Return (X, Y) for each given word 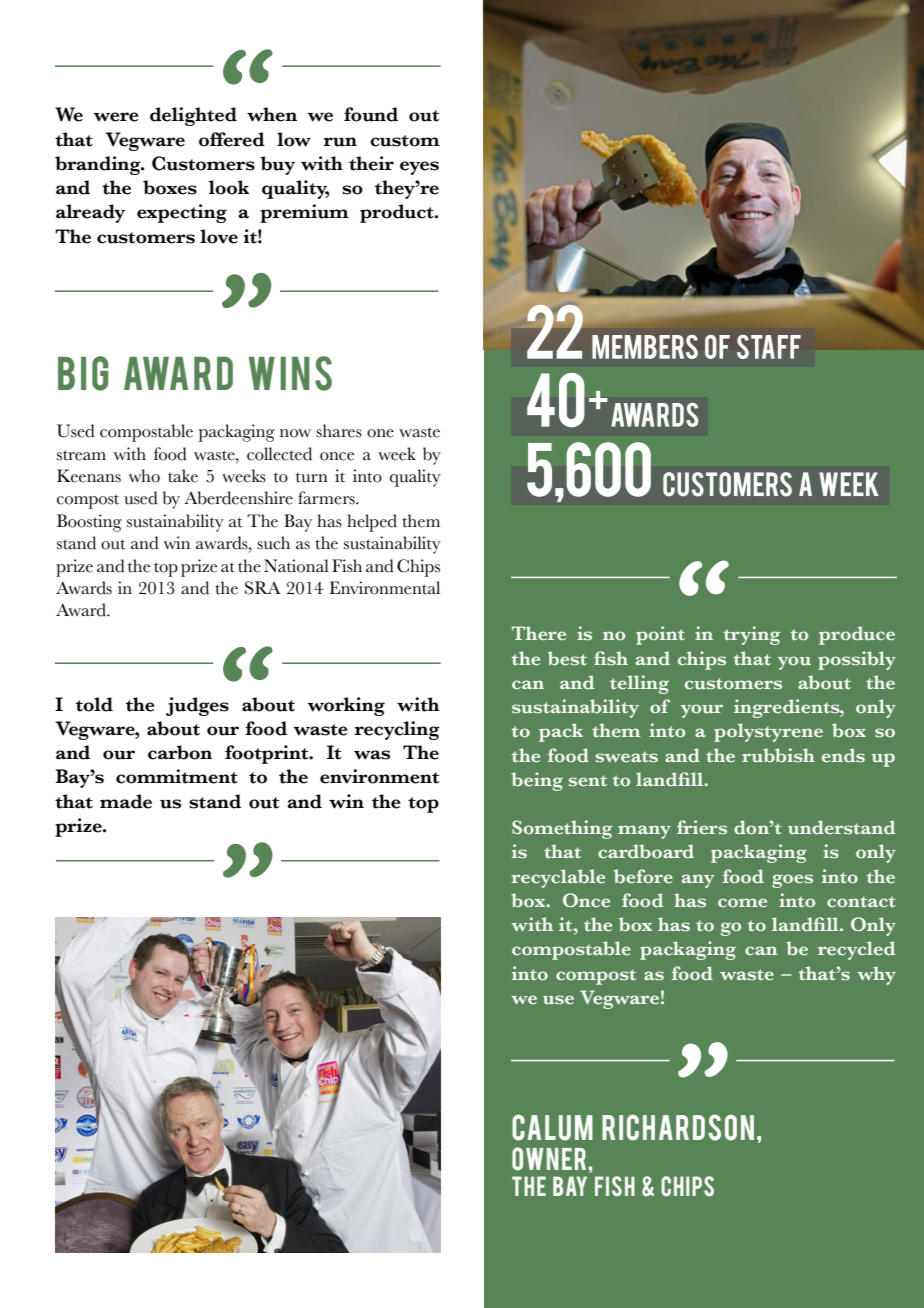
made (126, 801)
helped (372, 523)
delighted (193, 116)
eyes (419, 168)
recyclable (558, 878)
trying (751, 635)
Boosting (89, 523)
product (398, 213)
